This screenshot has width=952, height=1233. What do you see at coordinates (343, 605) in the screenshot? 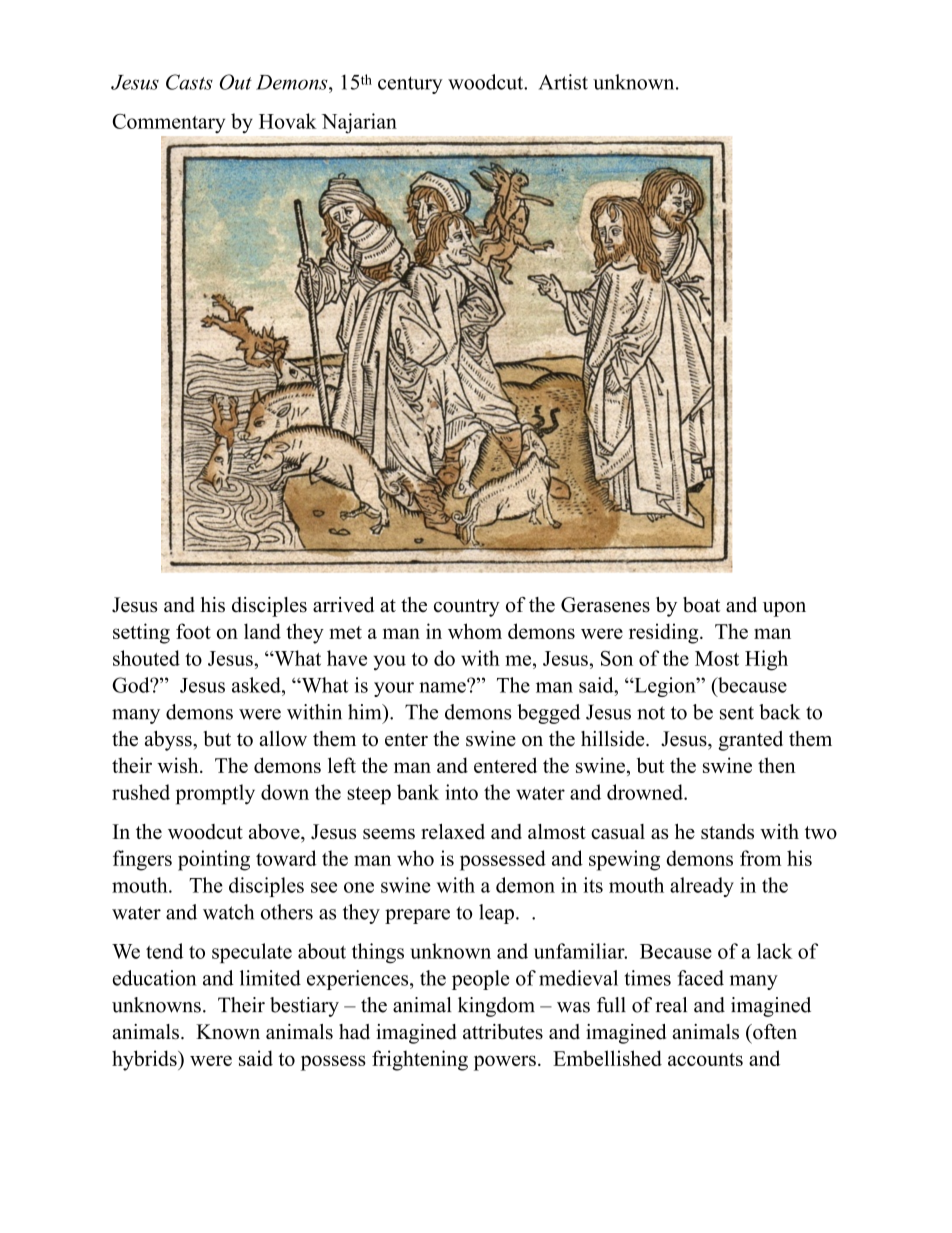
I see `arrived` at bounding box center [343, 605].
